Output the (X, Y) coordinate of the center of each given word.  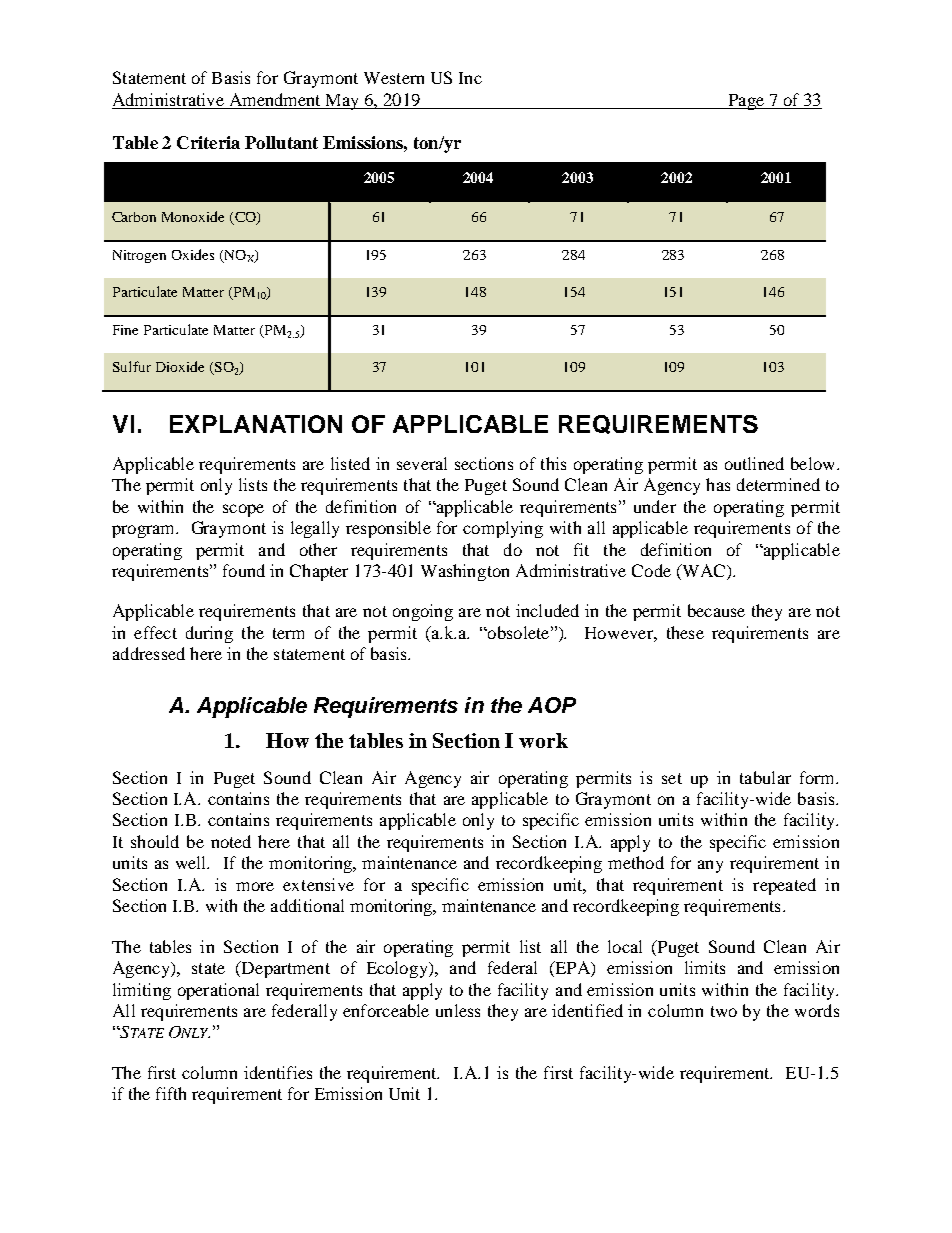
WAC (704, 572)
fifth (171, 1093)
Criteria (208, 142)
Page (746, 102)
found (244, 570)
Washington (465, 572)
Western (394, 78)
